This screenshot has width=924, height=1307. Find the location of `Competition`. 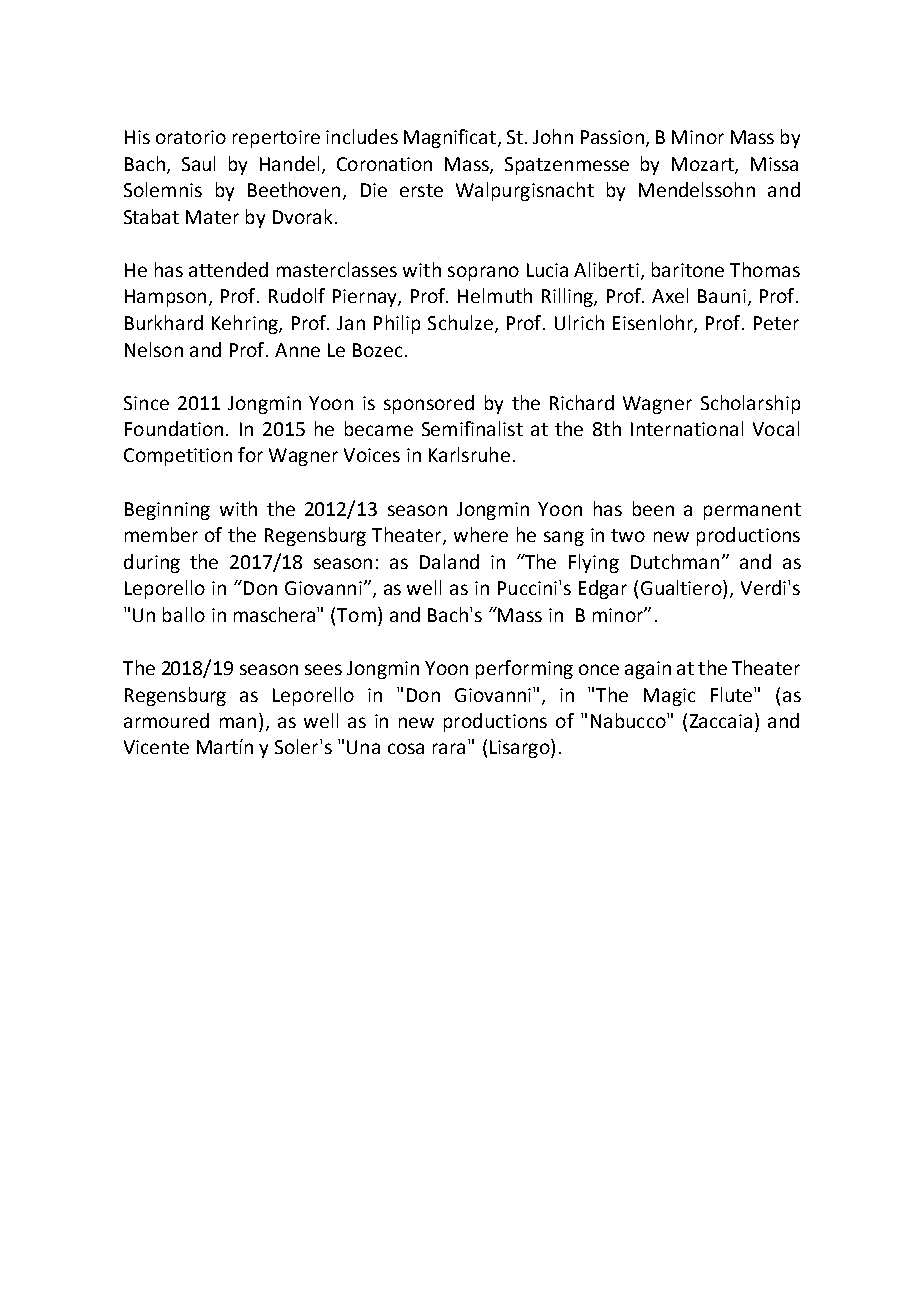

Competition is located at coordinates (178, 457).
